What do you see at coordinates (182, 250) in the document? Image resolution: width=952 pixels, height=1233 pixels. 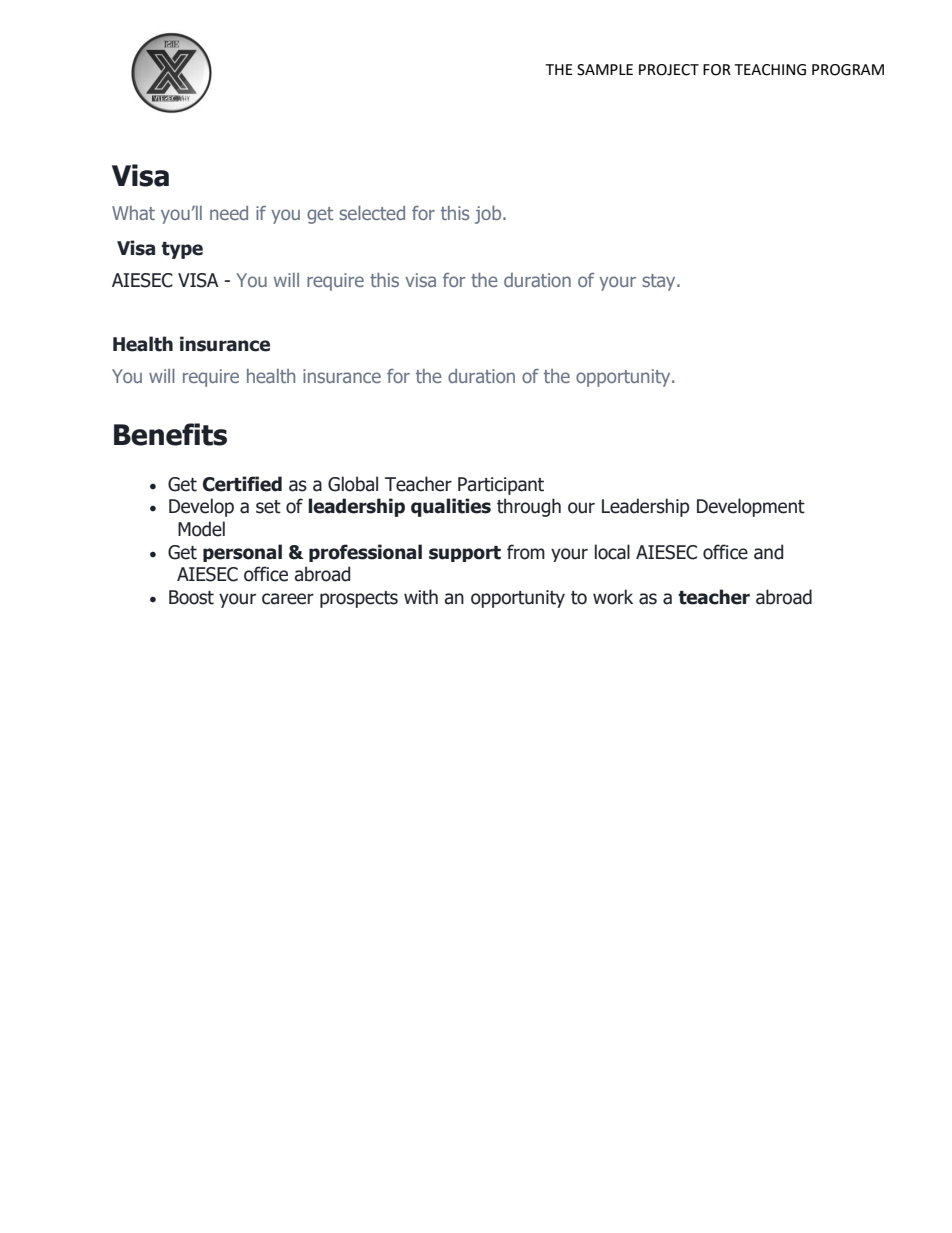 I see `type` at bounding box center [182, 250].
